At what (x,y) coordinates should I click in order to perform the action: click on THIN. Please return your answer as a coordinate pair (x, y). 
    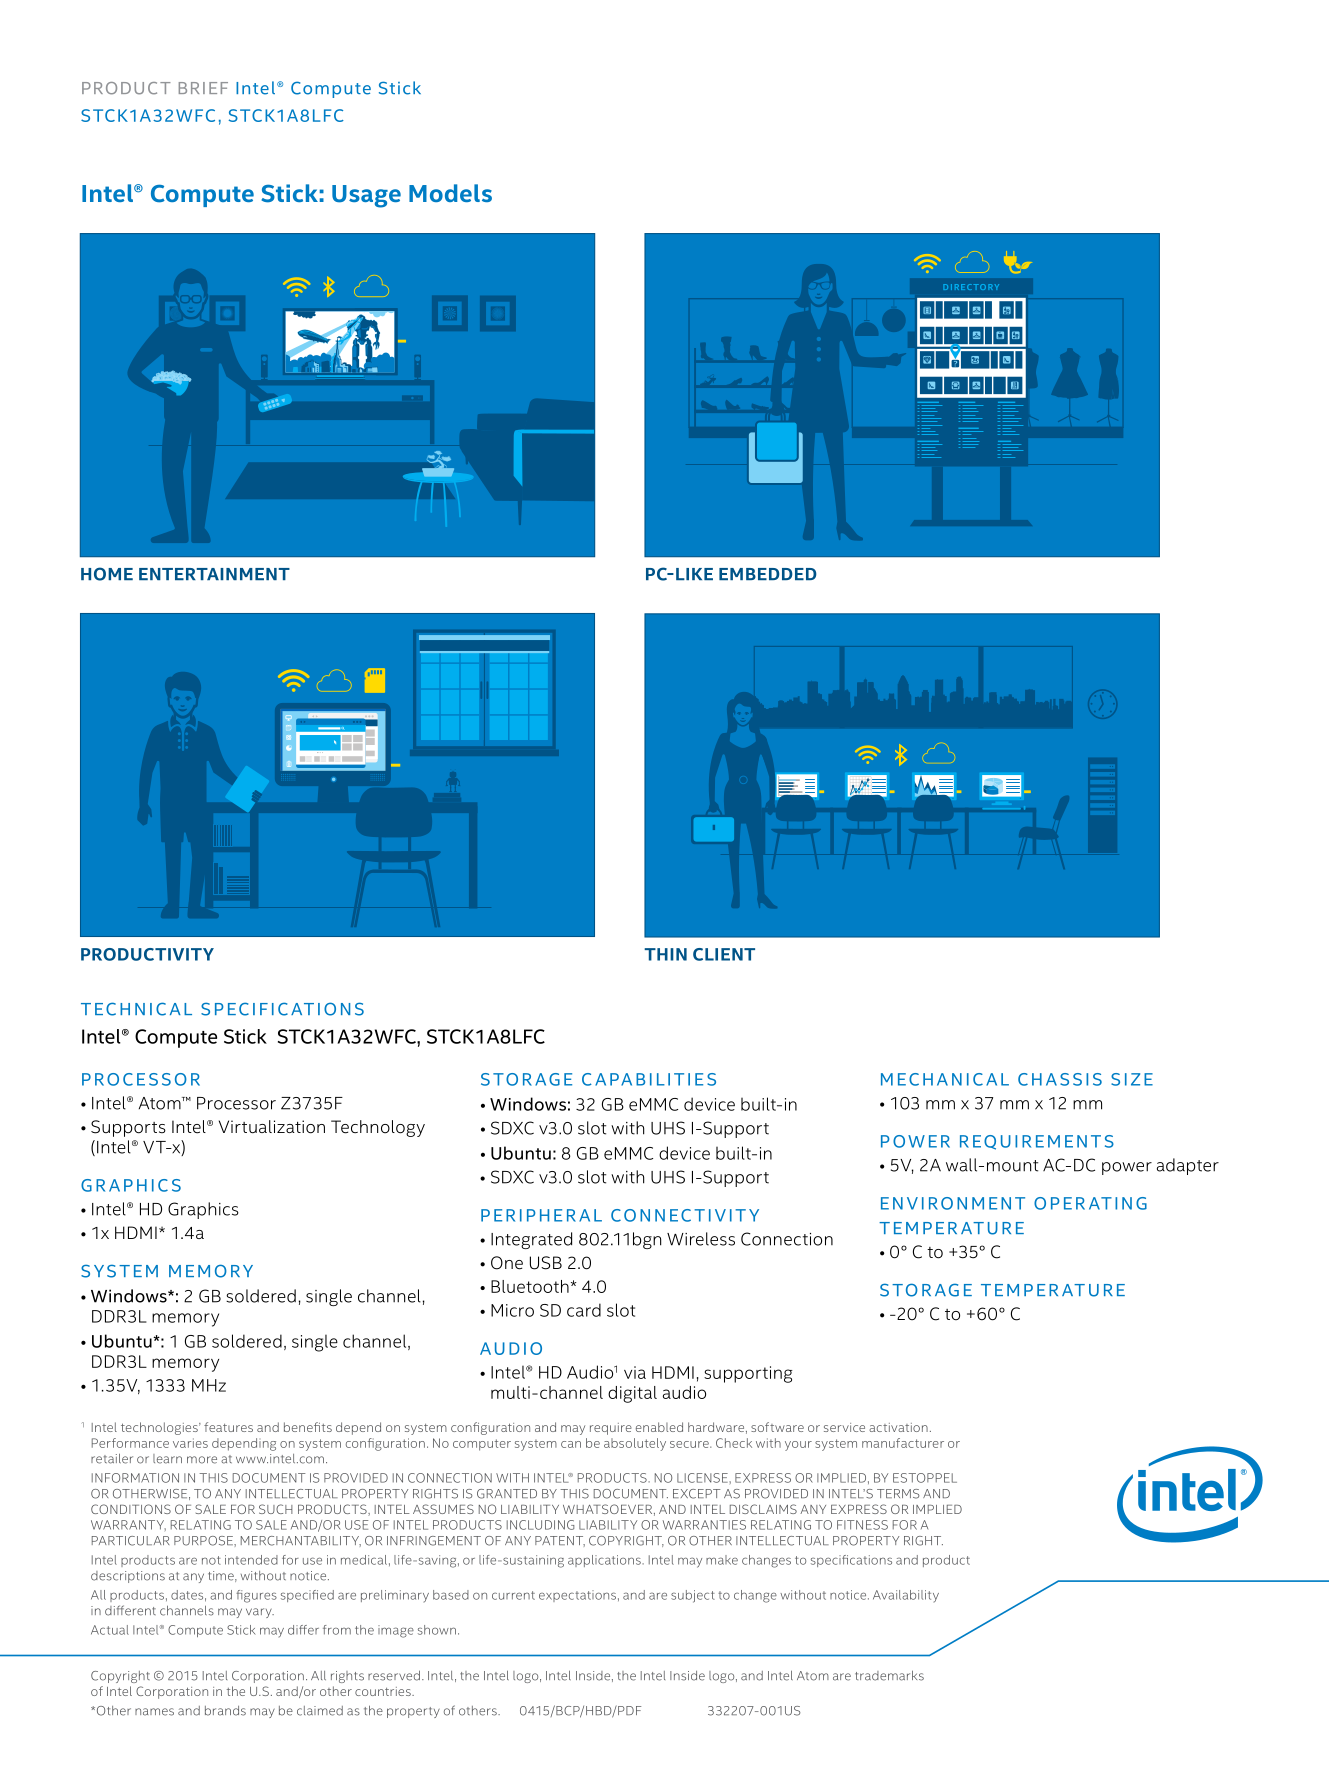
    Looking at the image, I should click on (665, 954).
